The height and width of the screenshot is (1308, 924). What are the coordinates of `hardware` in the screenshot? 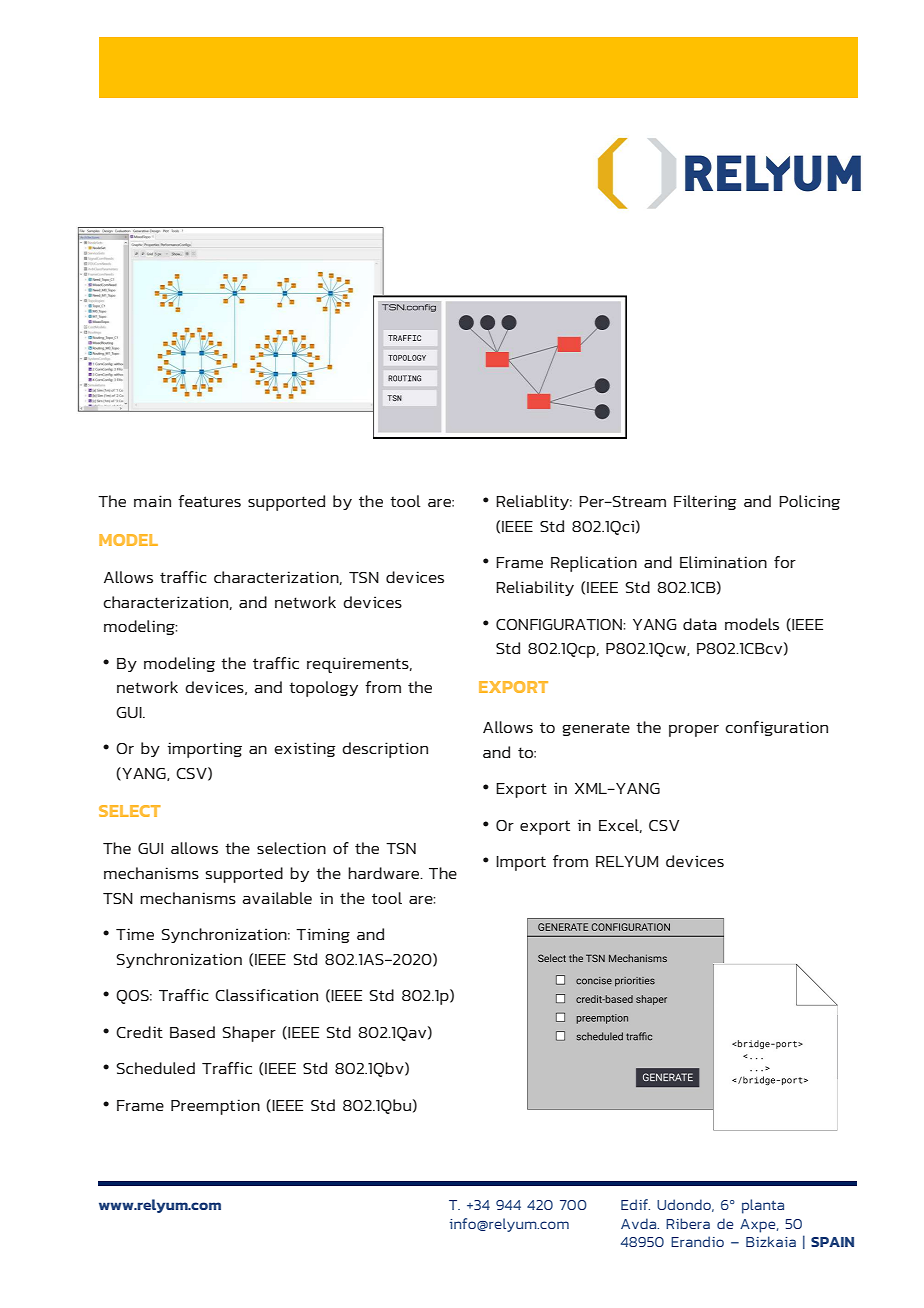 It's located at (385, 873).
